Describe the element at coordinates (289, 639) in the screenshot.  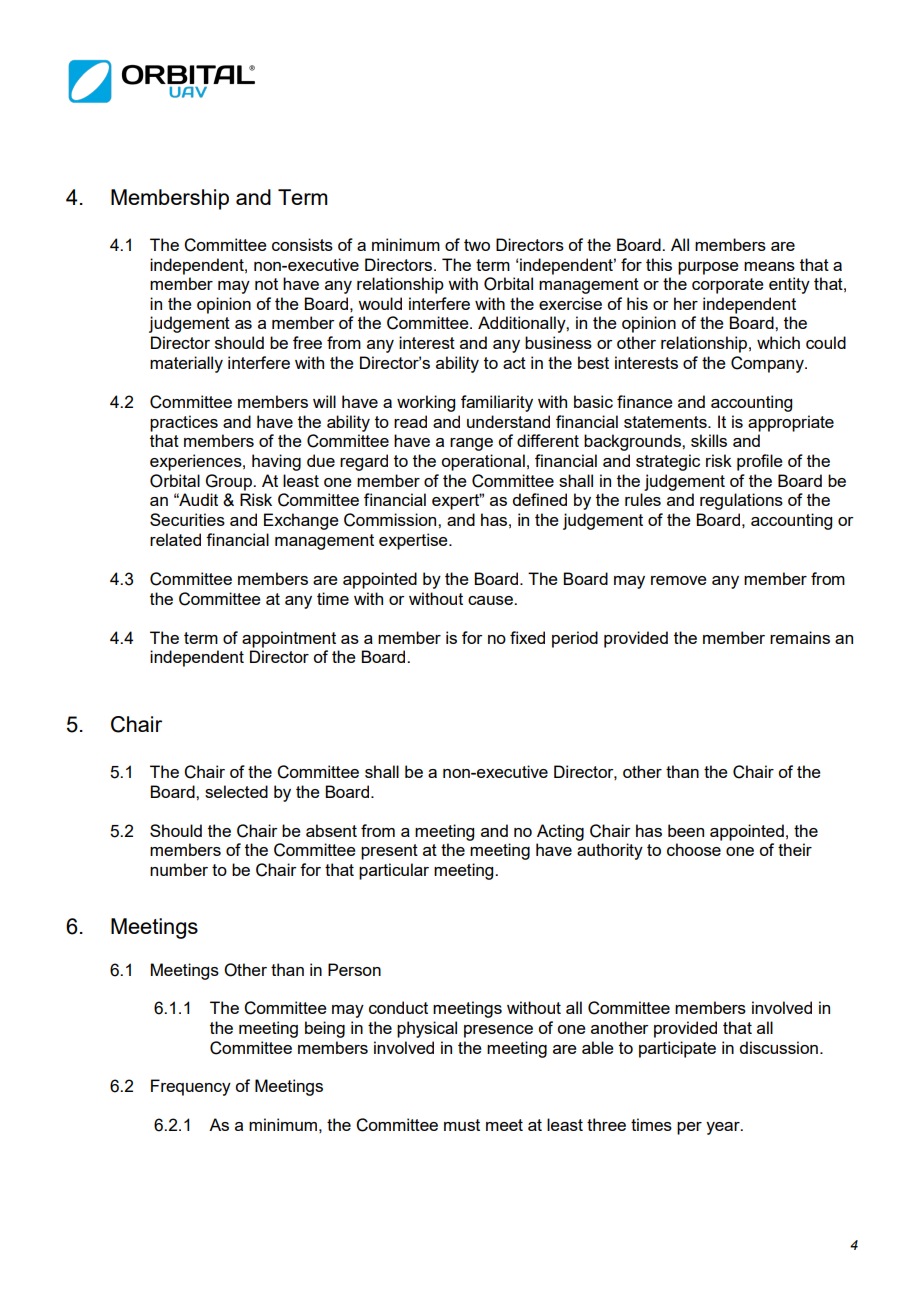
I see `appointment` at that location.
